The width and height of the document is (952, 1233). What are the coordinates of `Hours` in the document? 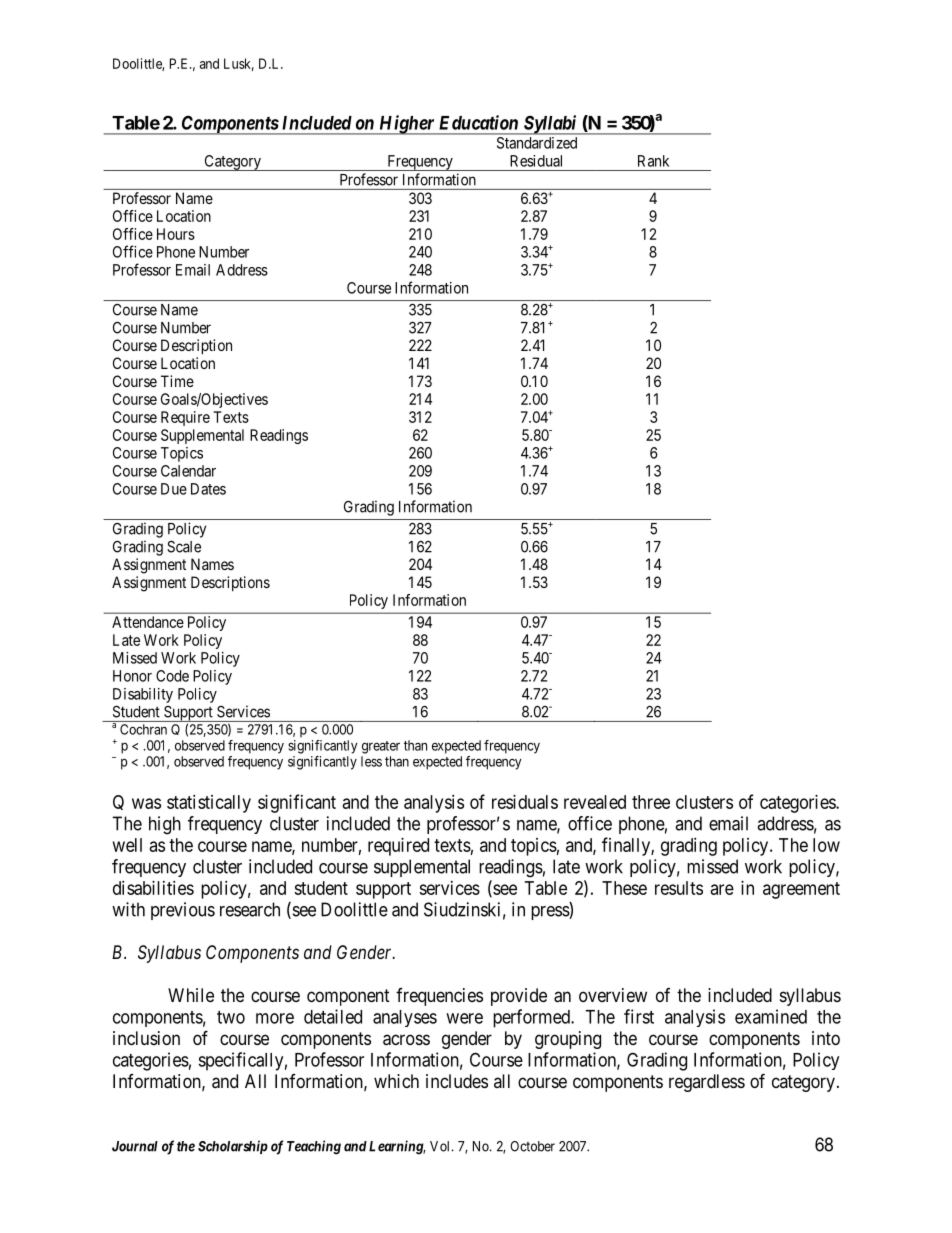 It's located at (176, 234).
